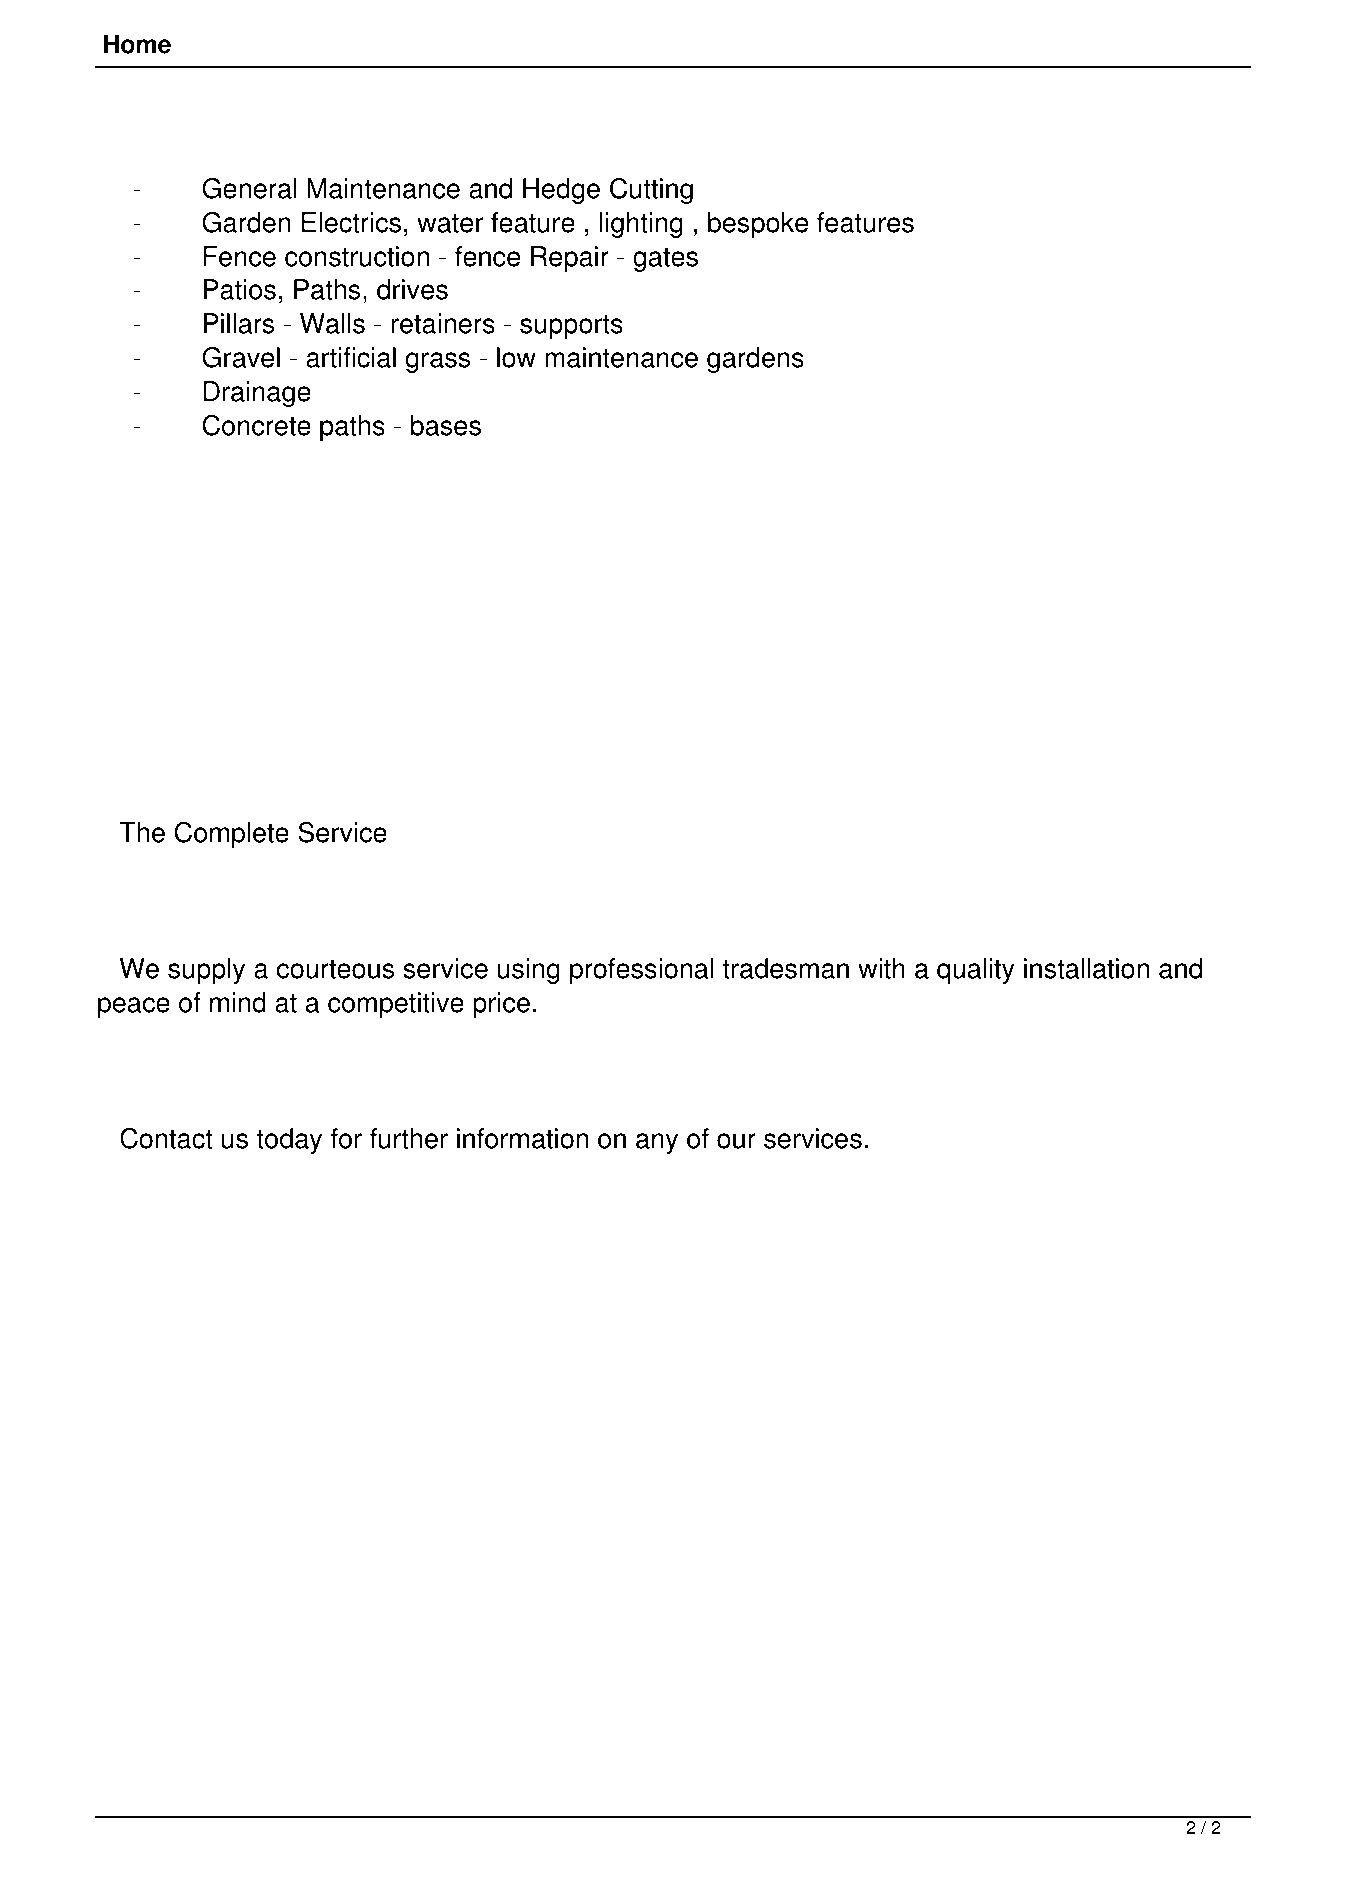  What do you see at coordinates (758, 225) in the screenshot?
I see `bespoke` at bounding box center [758, 225].
